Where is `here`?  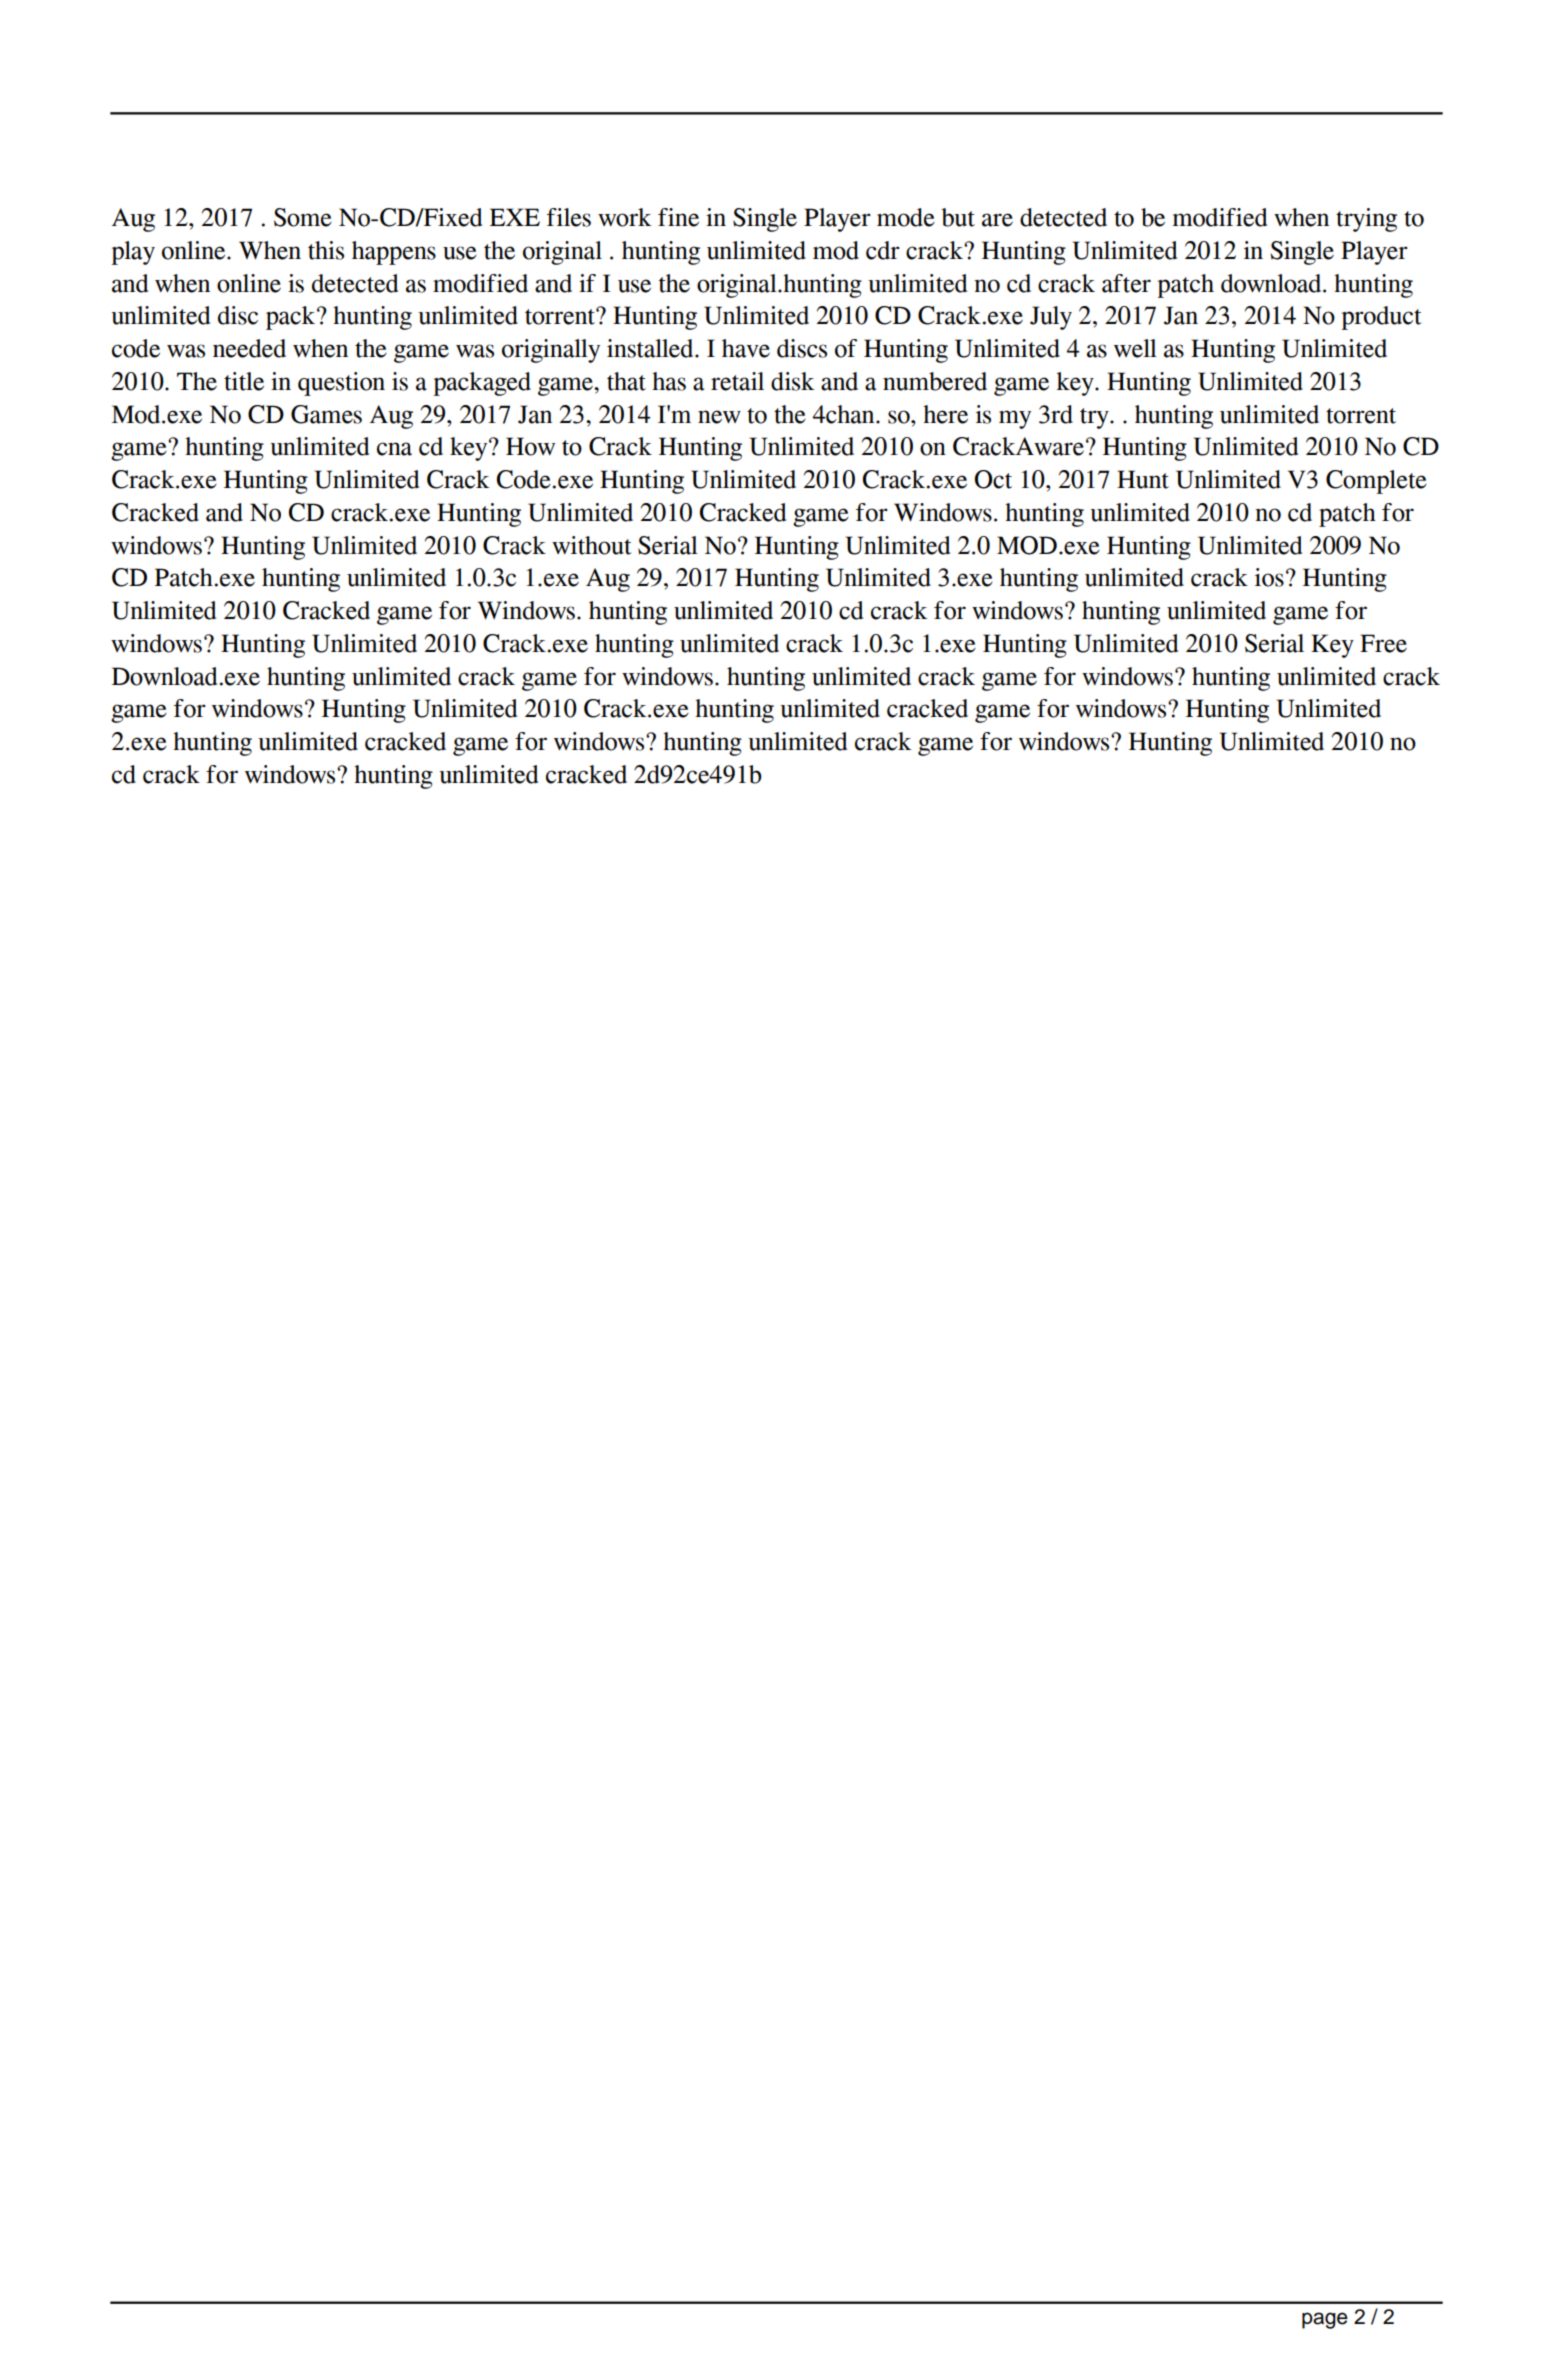
here is located at coordinates (945, 414).
